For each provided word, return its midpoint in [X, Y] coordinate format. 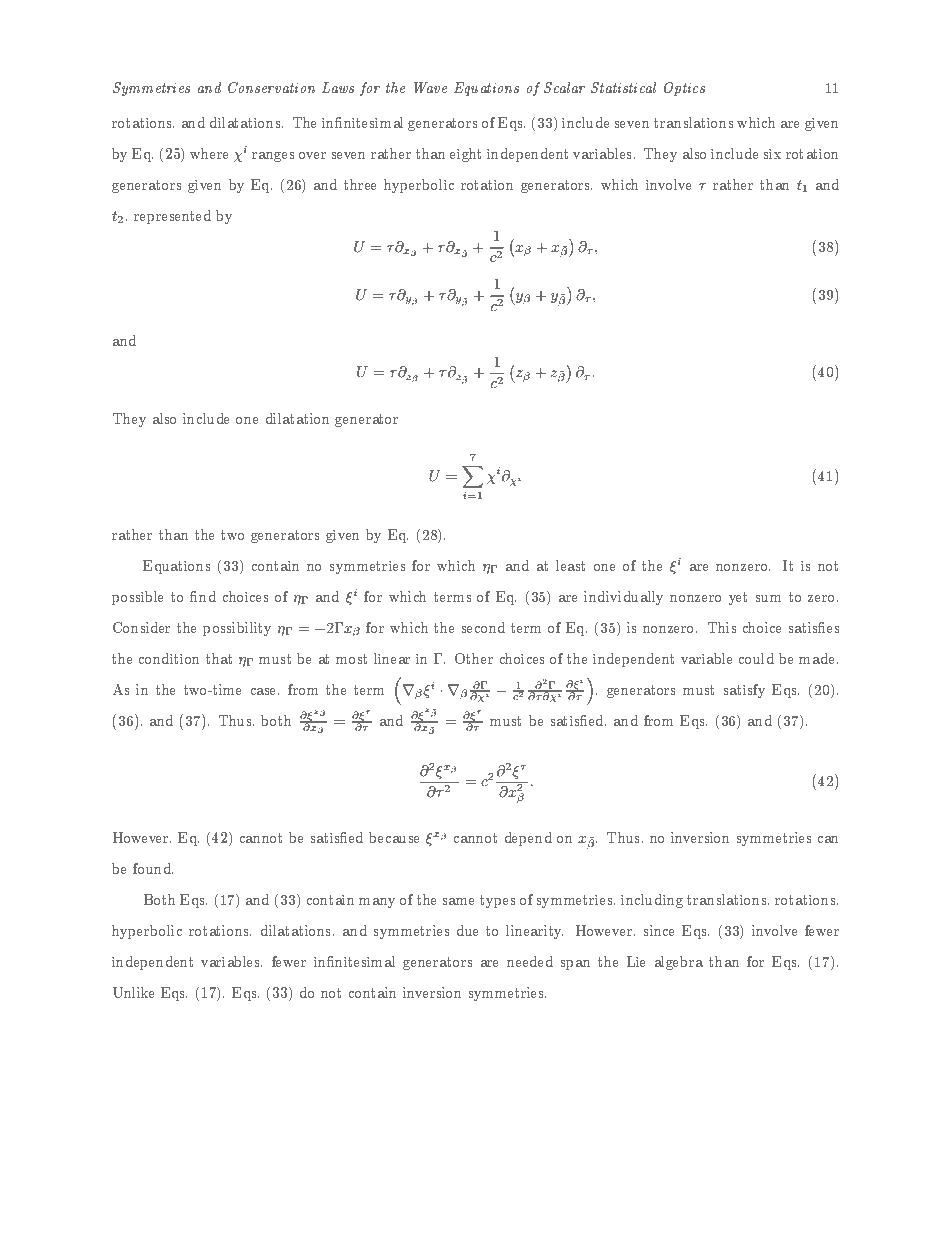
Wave [430, 87]
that [219, 658]
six [772, 154]
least [570, 565]
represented [172, 217]
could [756, 658]
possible [137, 598]
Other [474, 658]
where [209, 153]
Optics [684, 89]
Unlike [133, 992]
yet [738, 598]
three [360, 184]
